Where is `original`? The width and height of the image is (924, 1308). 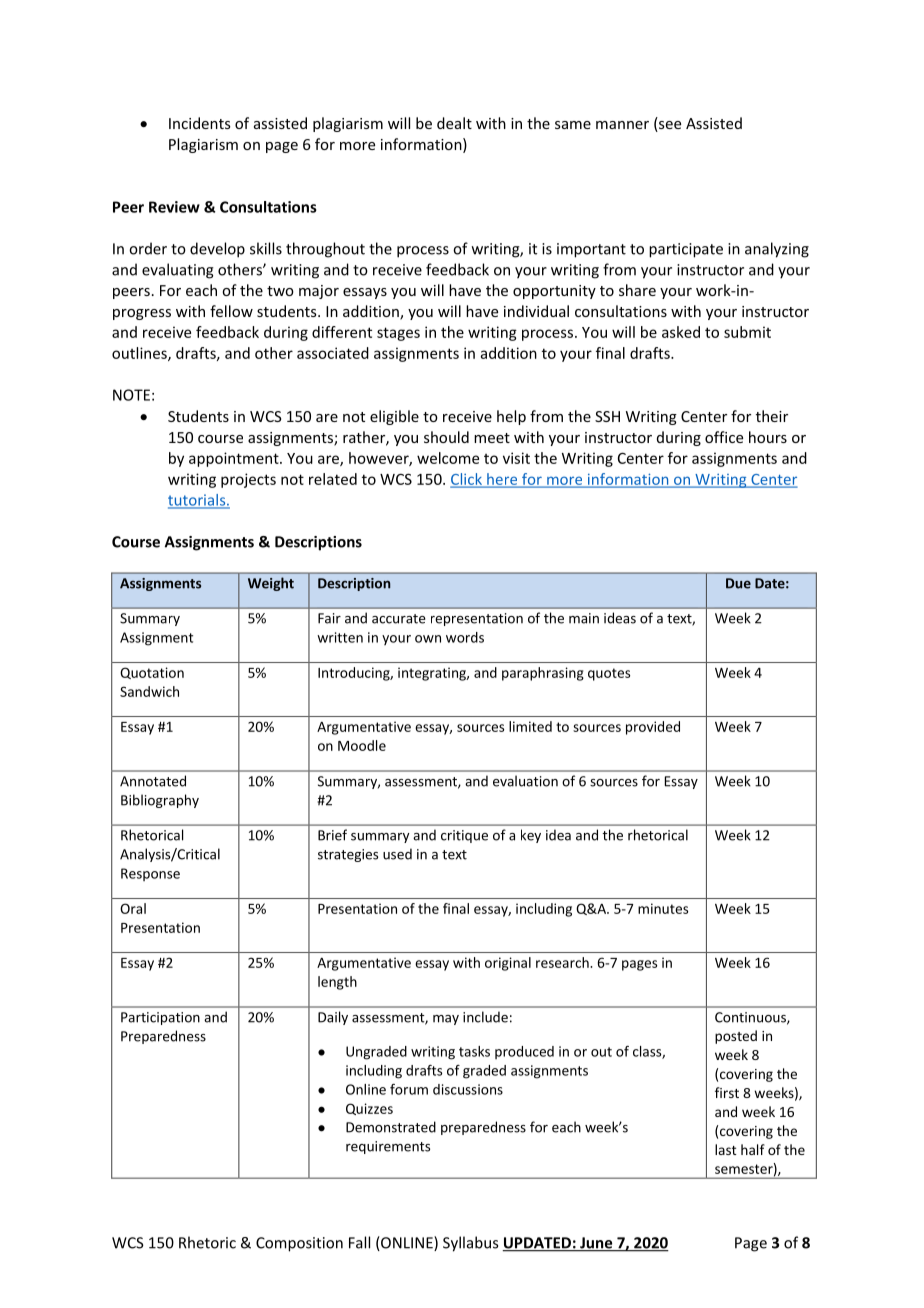
original is located at coordinates (508, 964).
